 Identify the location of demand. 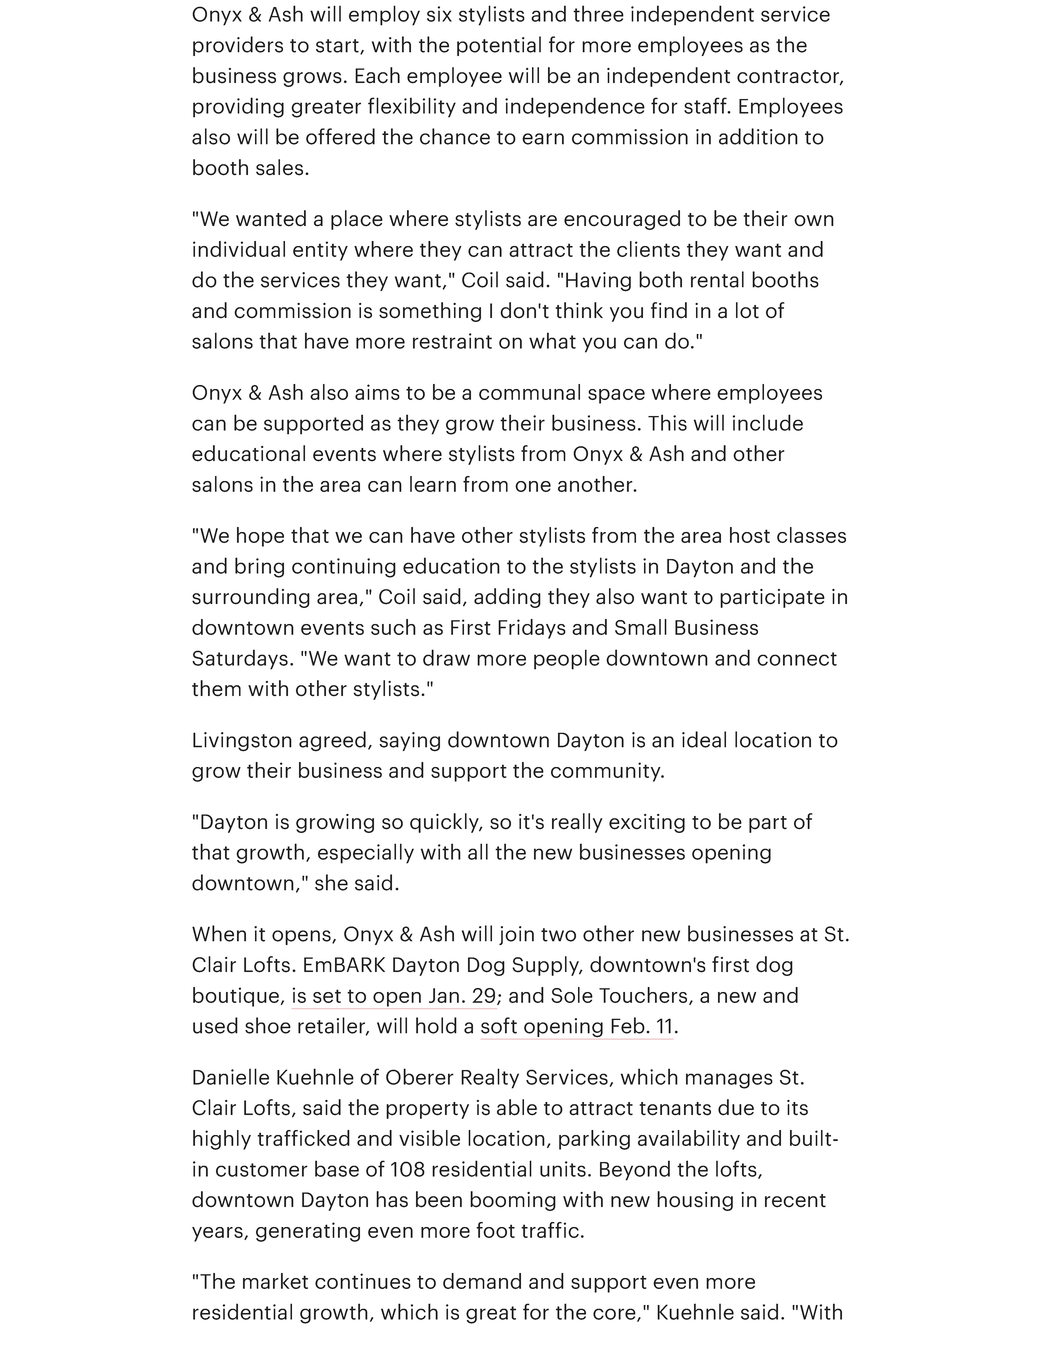
(482, 1281).
